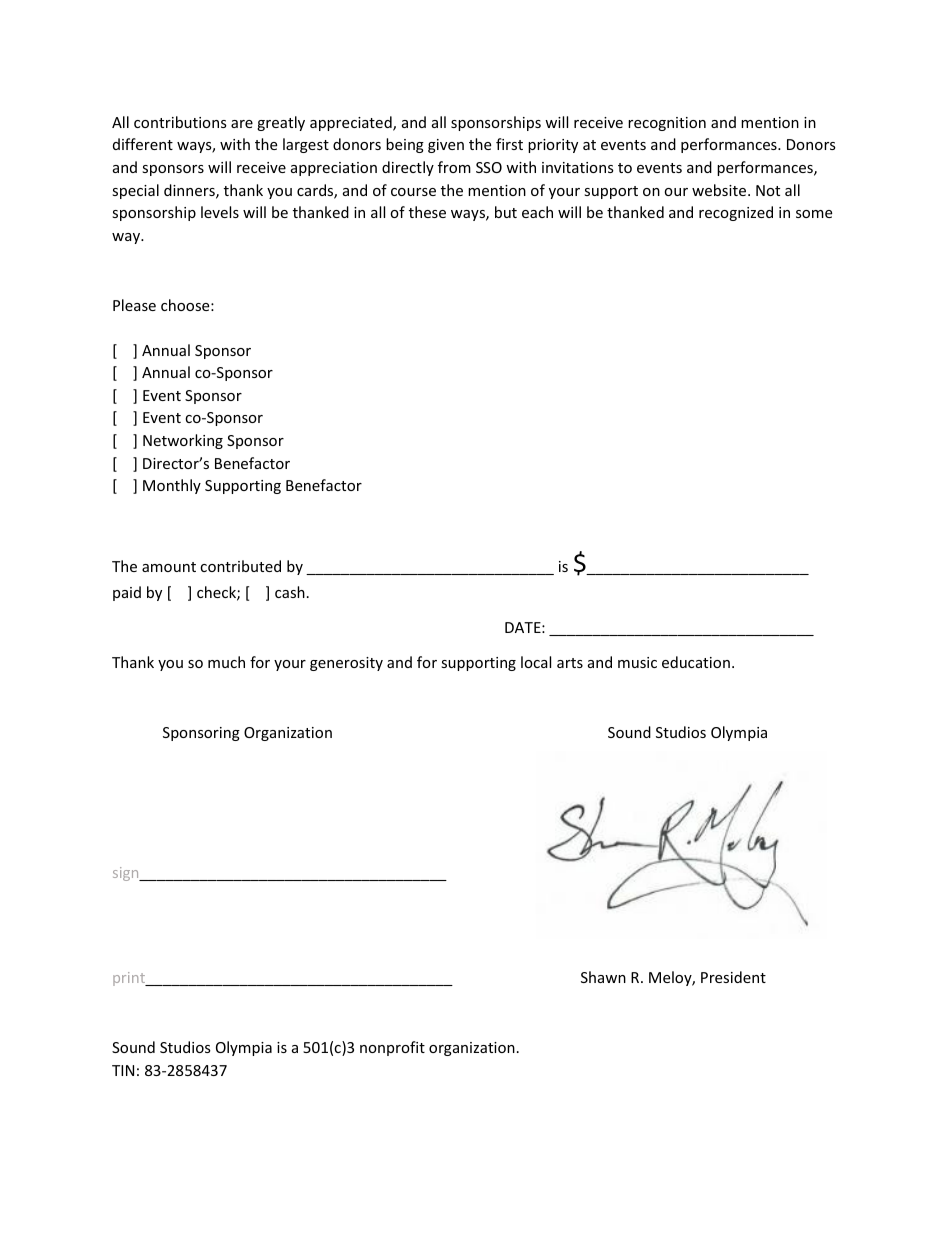 The image size is (952, 1233). Describe the element at coordinates (696, 662) in the screenshot. I see `education` at that location.
